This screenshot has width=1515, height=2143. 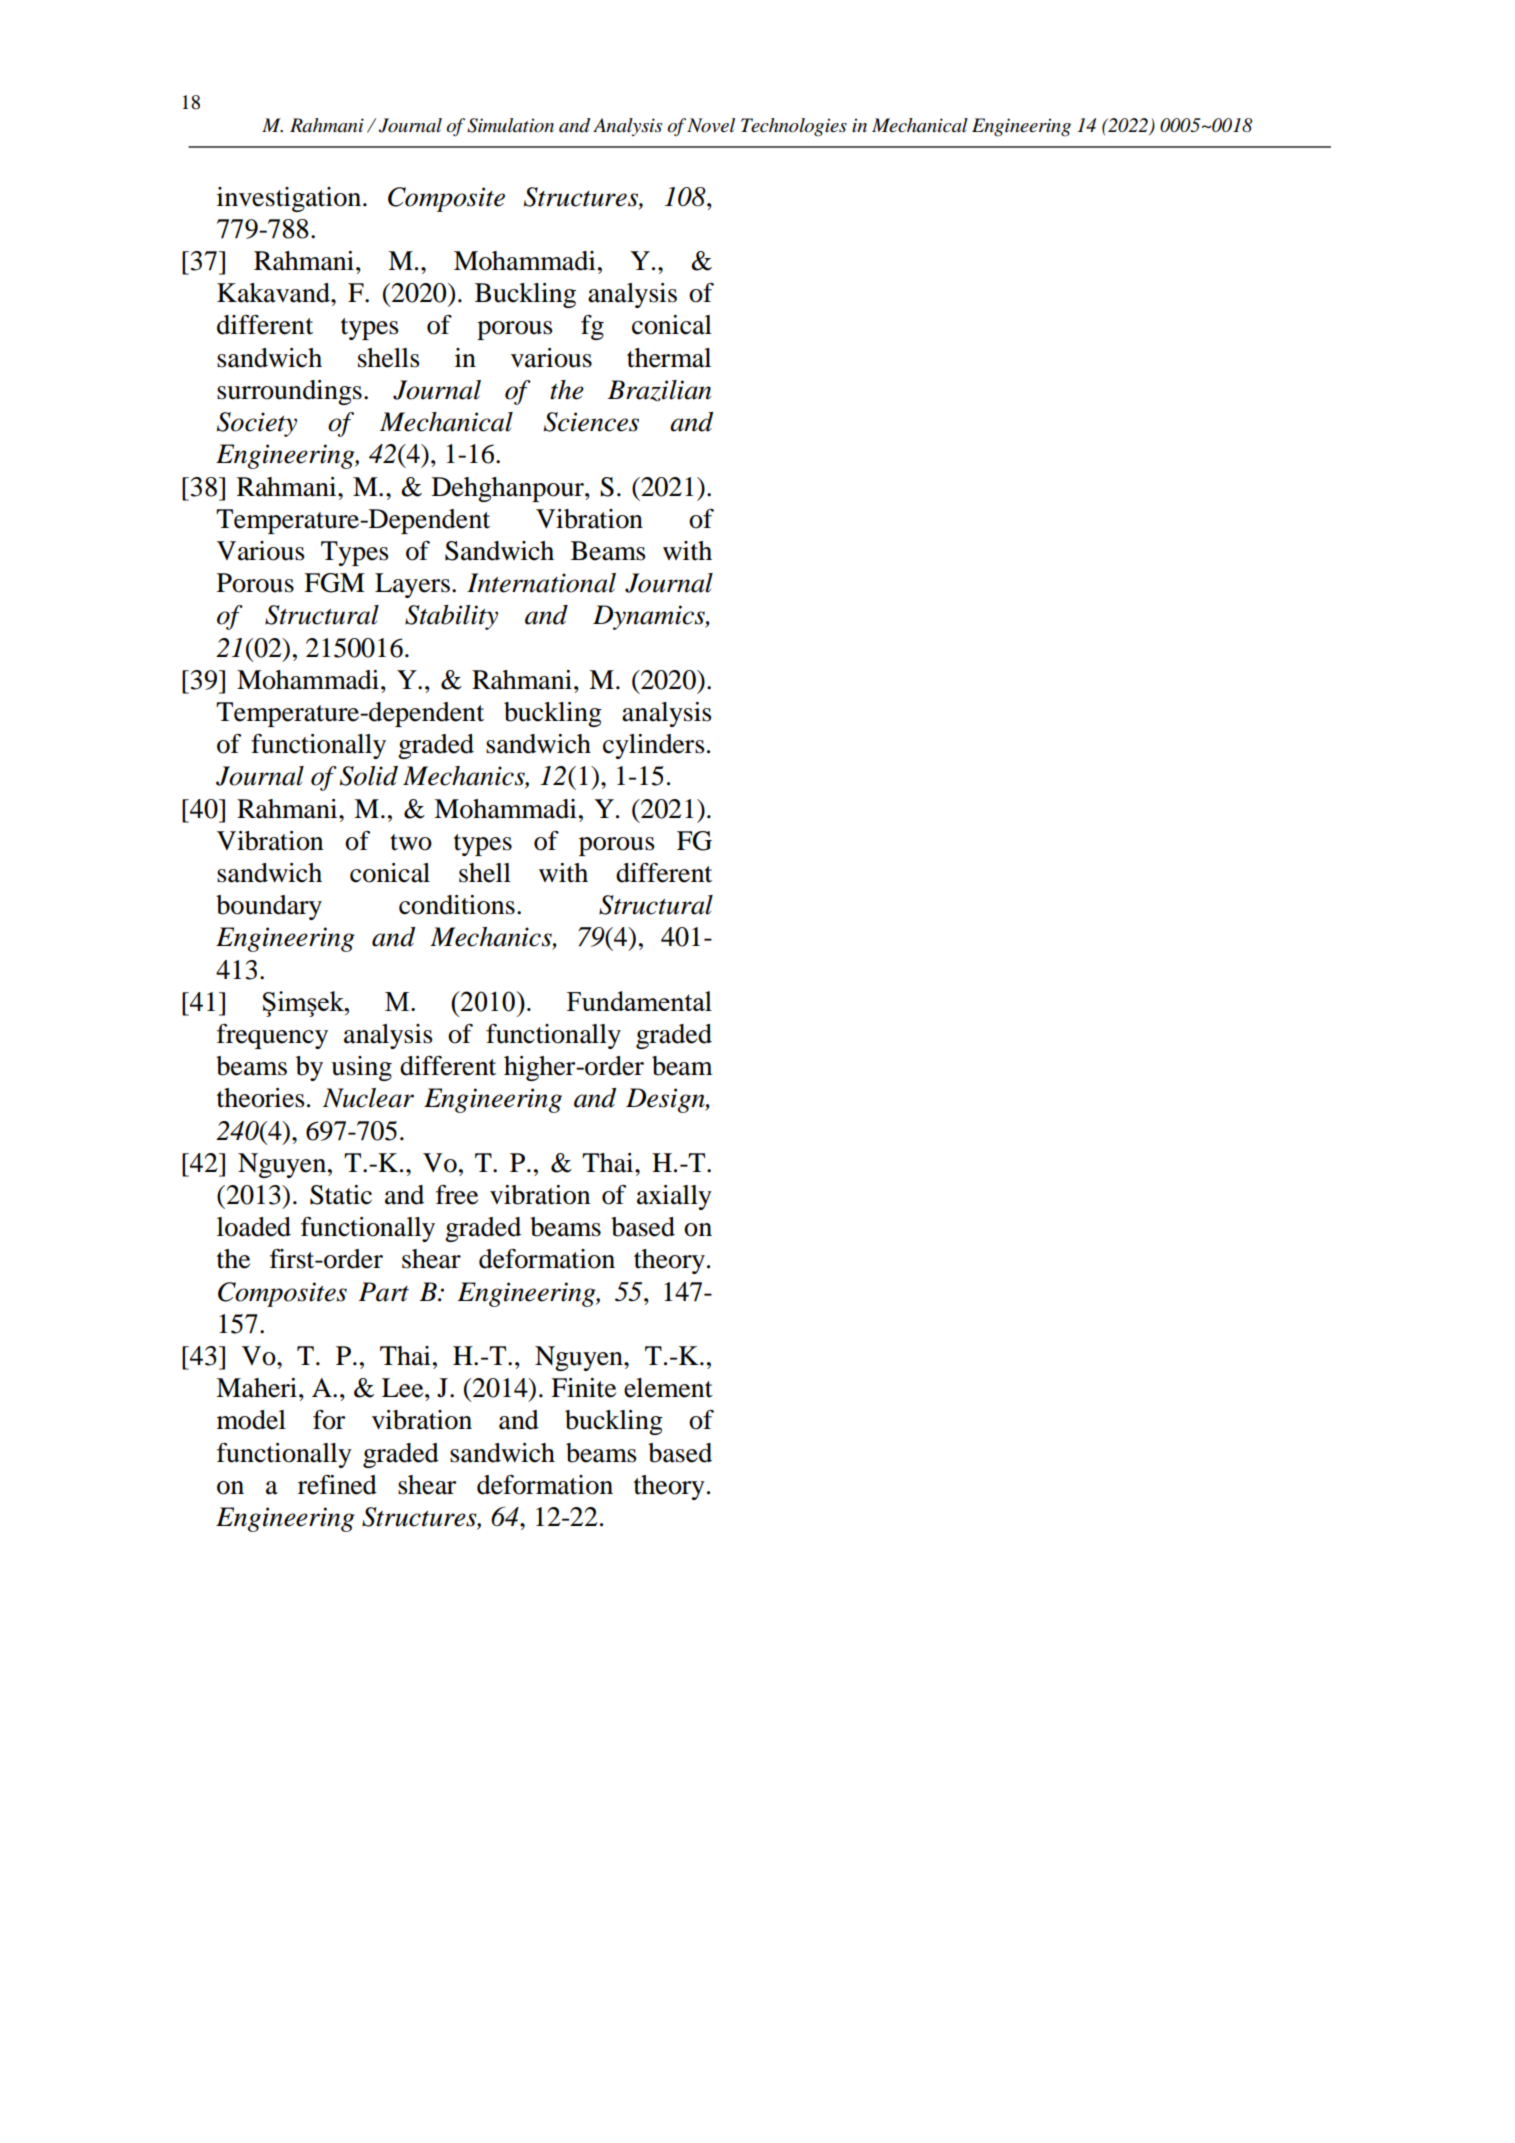 I want to click on Brazilian, so click(x=659, y=391).
